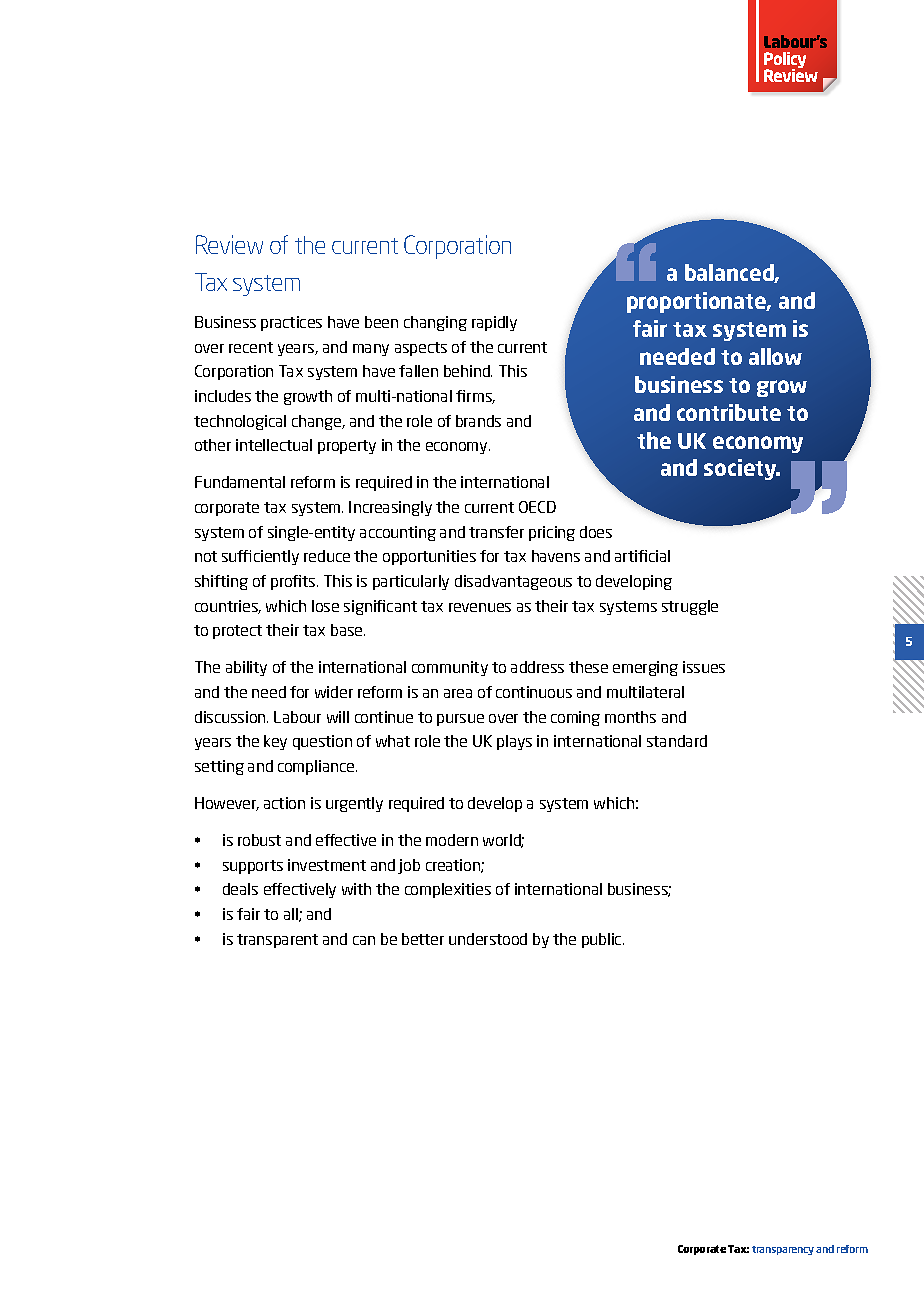 Image resolution: width=924 pixels, height=1308 pixels. What do you see at coordinates (785, 61) in the image?
I see `Policy` at bounding box center [785, 61].
